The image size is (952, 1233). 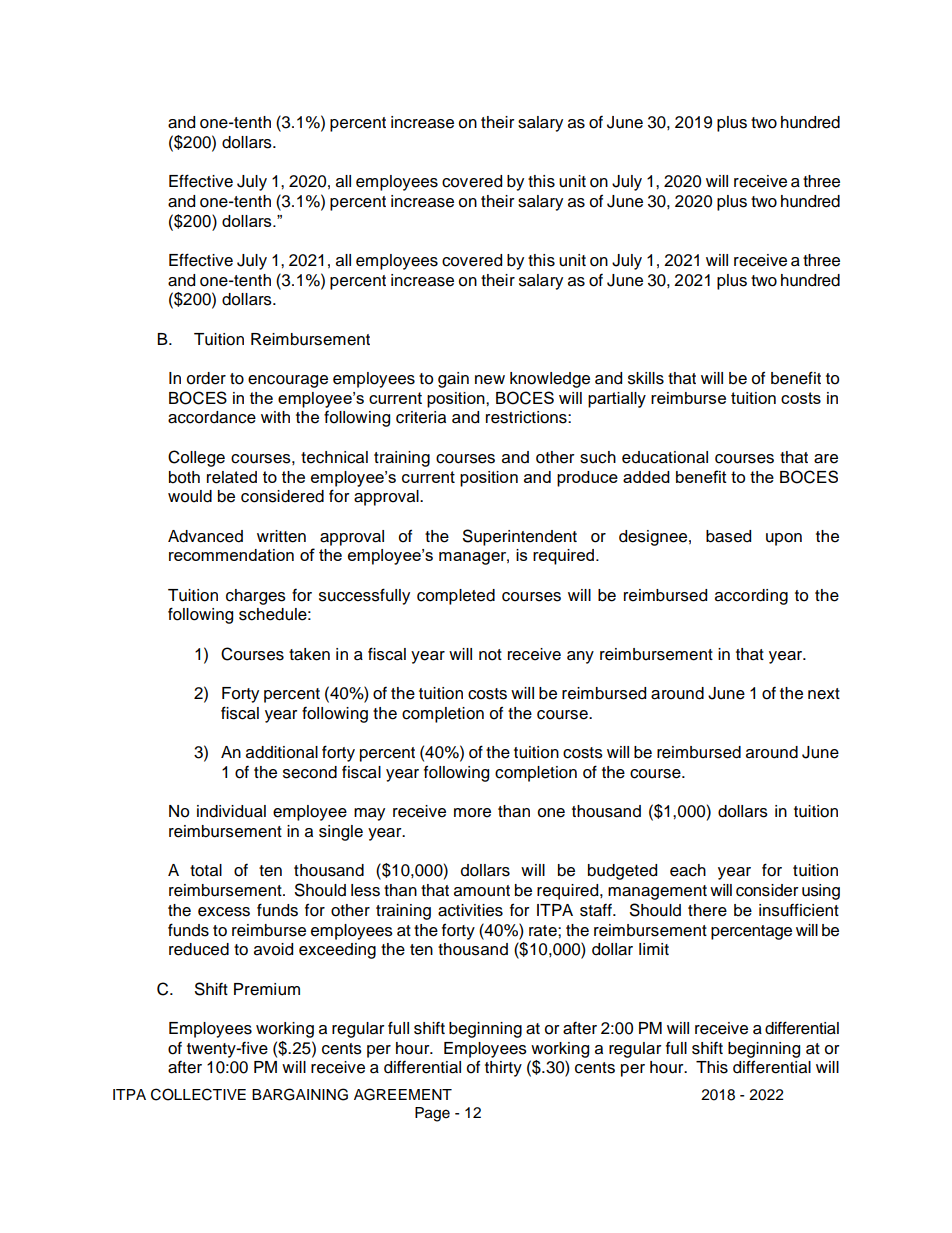 What do you see at coordinates (646, 378) in the image?
I see `skills` at bounding box center [646, 378].
